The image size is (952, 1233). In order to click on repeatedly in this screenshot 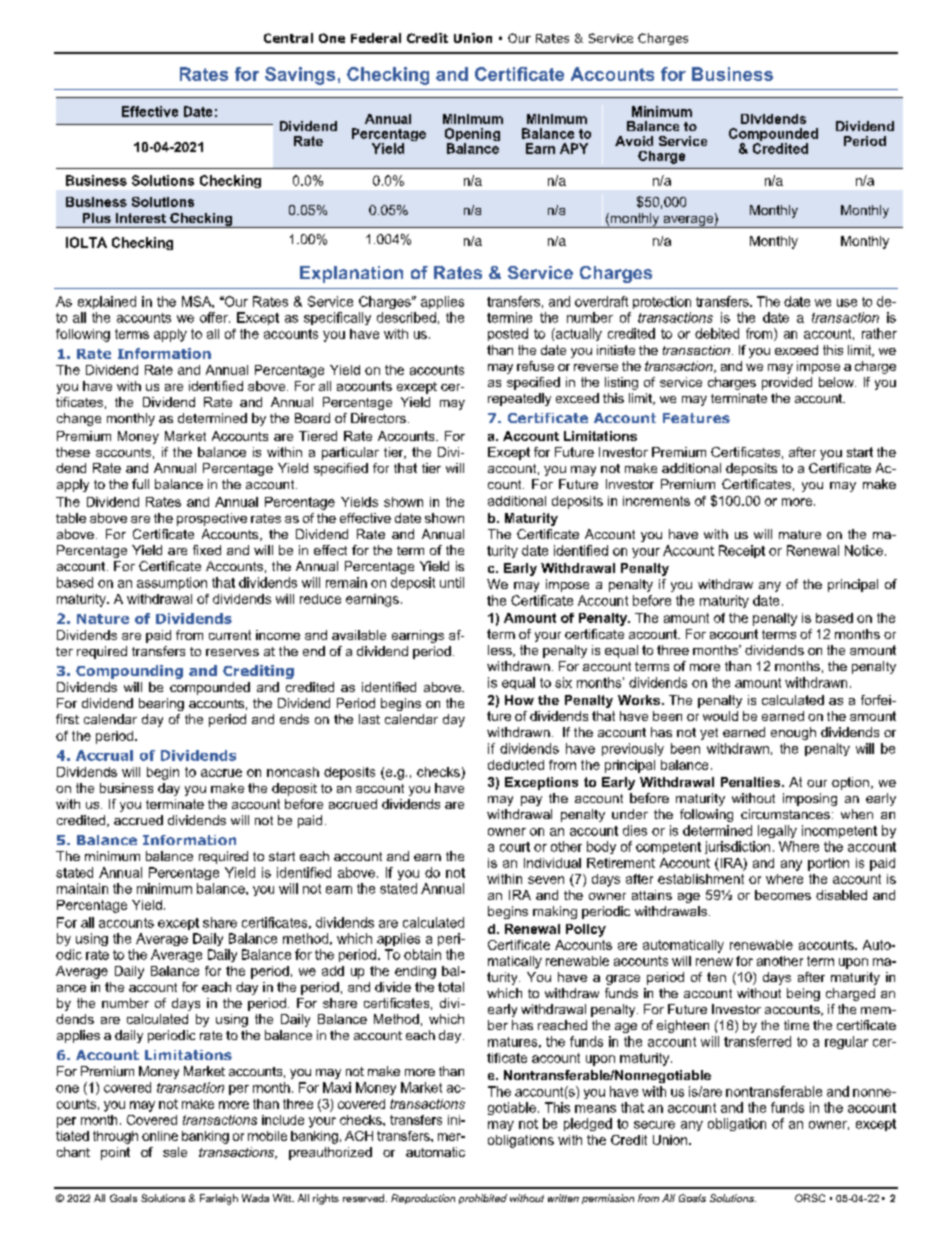, I will do `click(519, 399)`.
